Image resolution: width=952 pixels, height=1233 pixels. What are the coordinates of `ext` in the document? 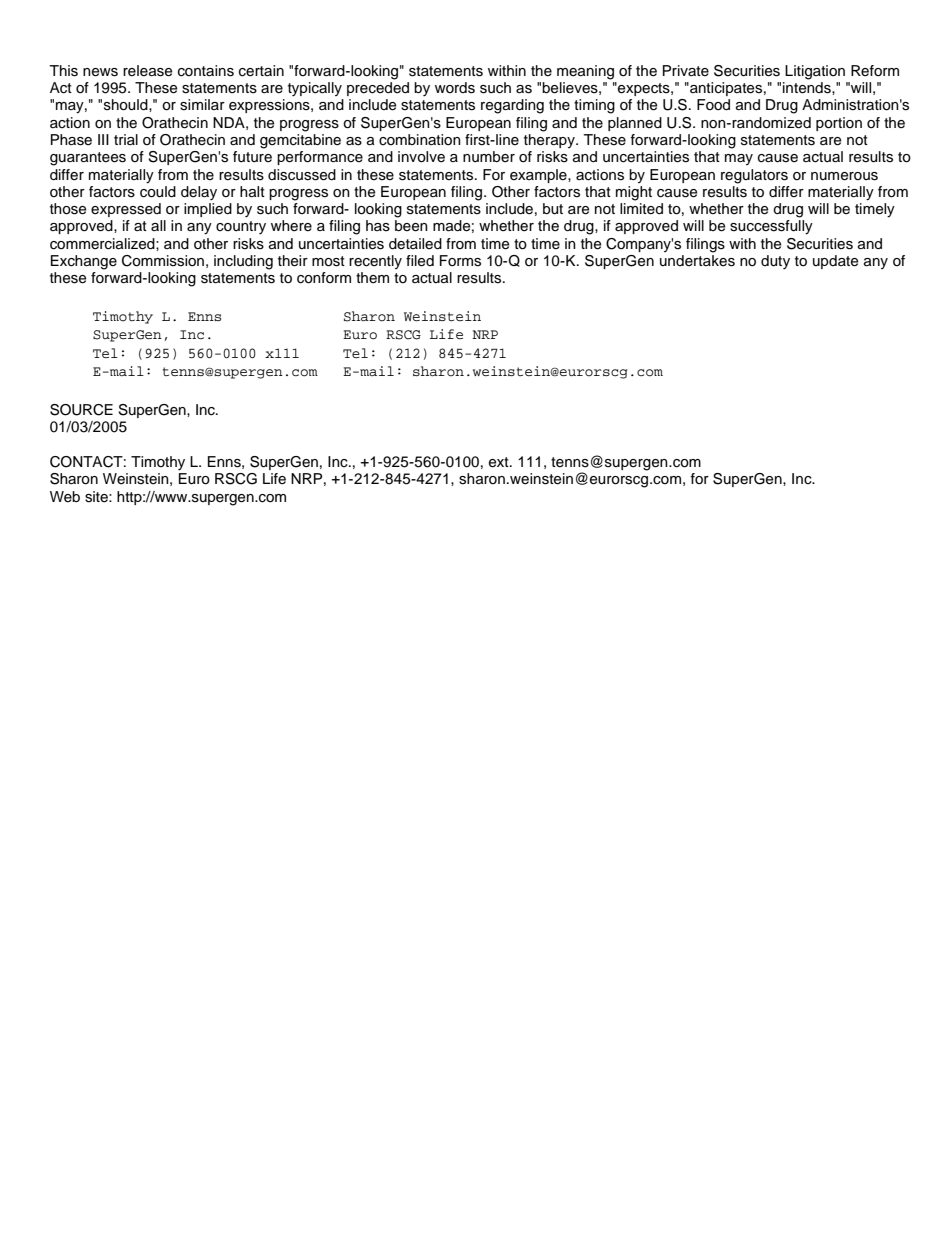 It's located at (500, 462).
